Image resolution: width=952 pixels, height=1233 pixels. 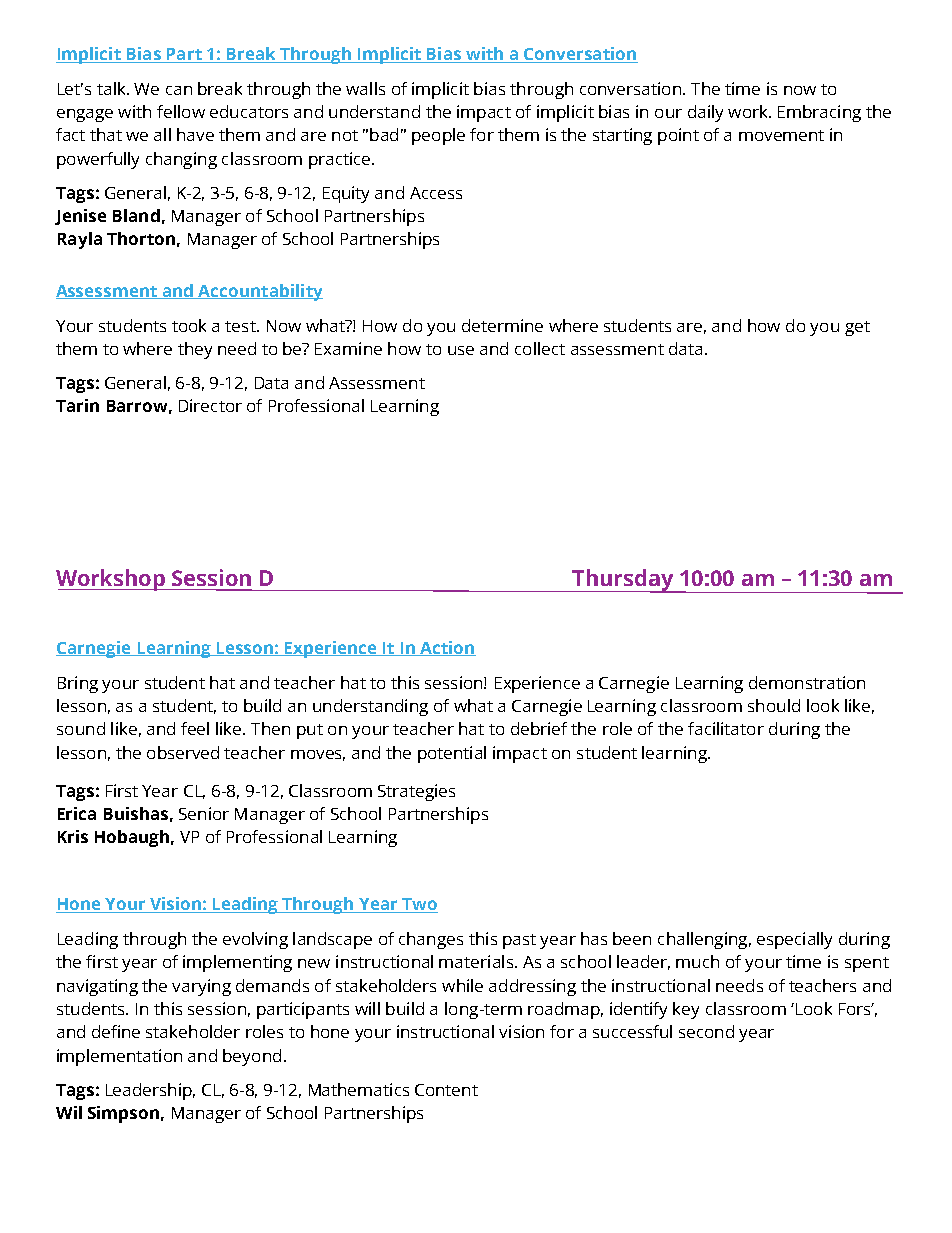 What do you see at coordinates (461, 350) in the screenshot?
I see `use` at bounding box center [461, 350].
